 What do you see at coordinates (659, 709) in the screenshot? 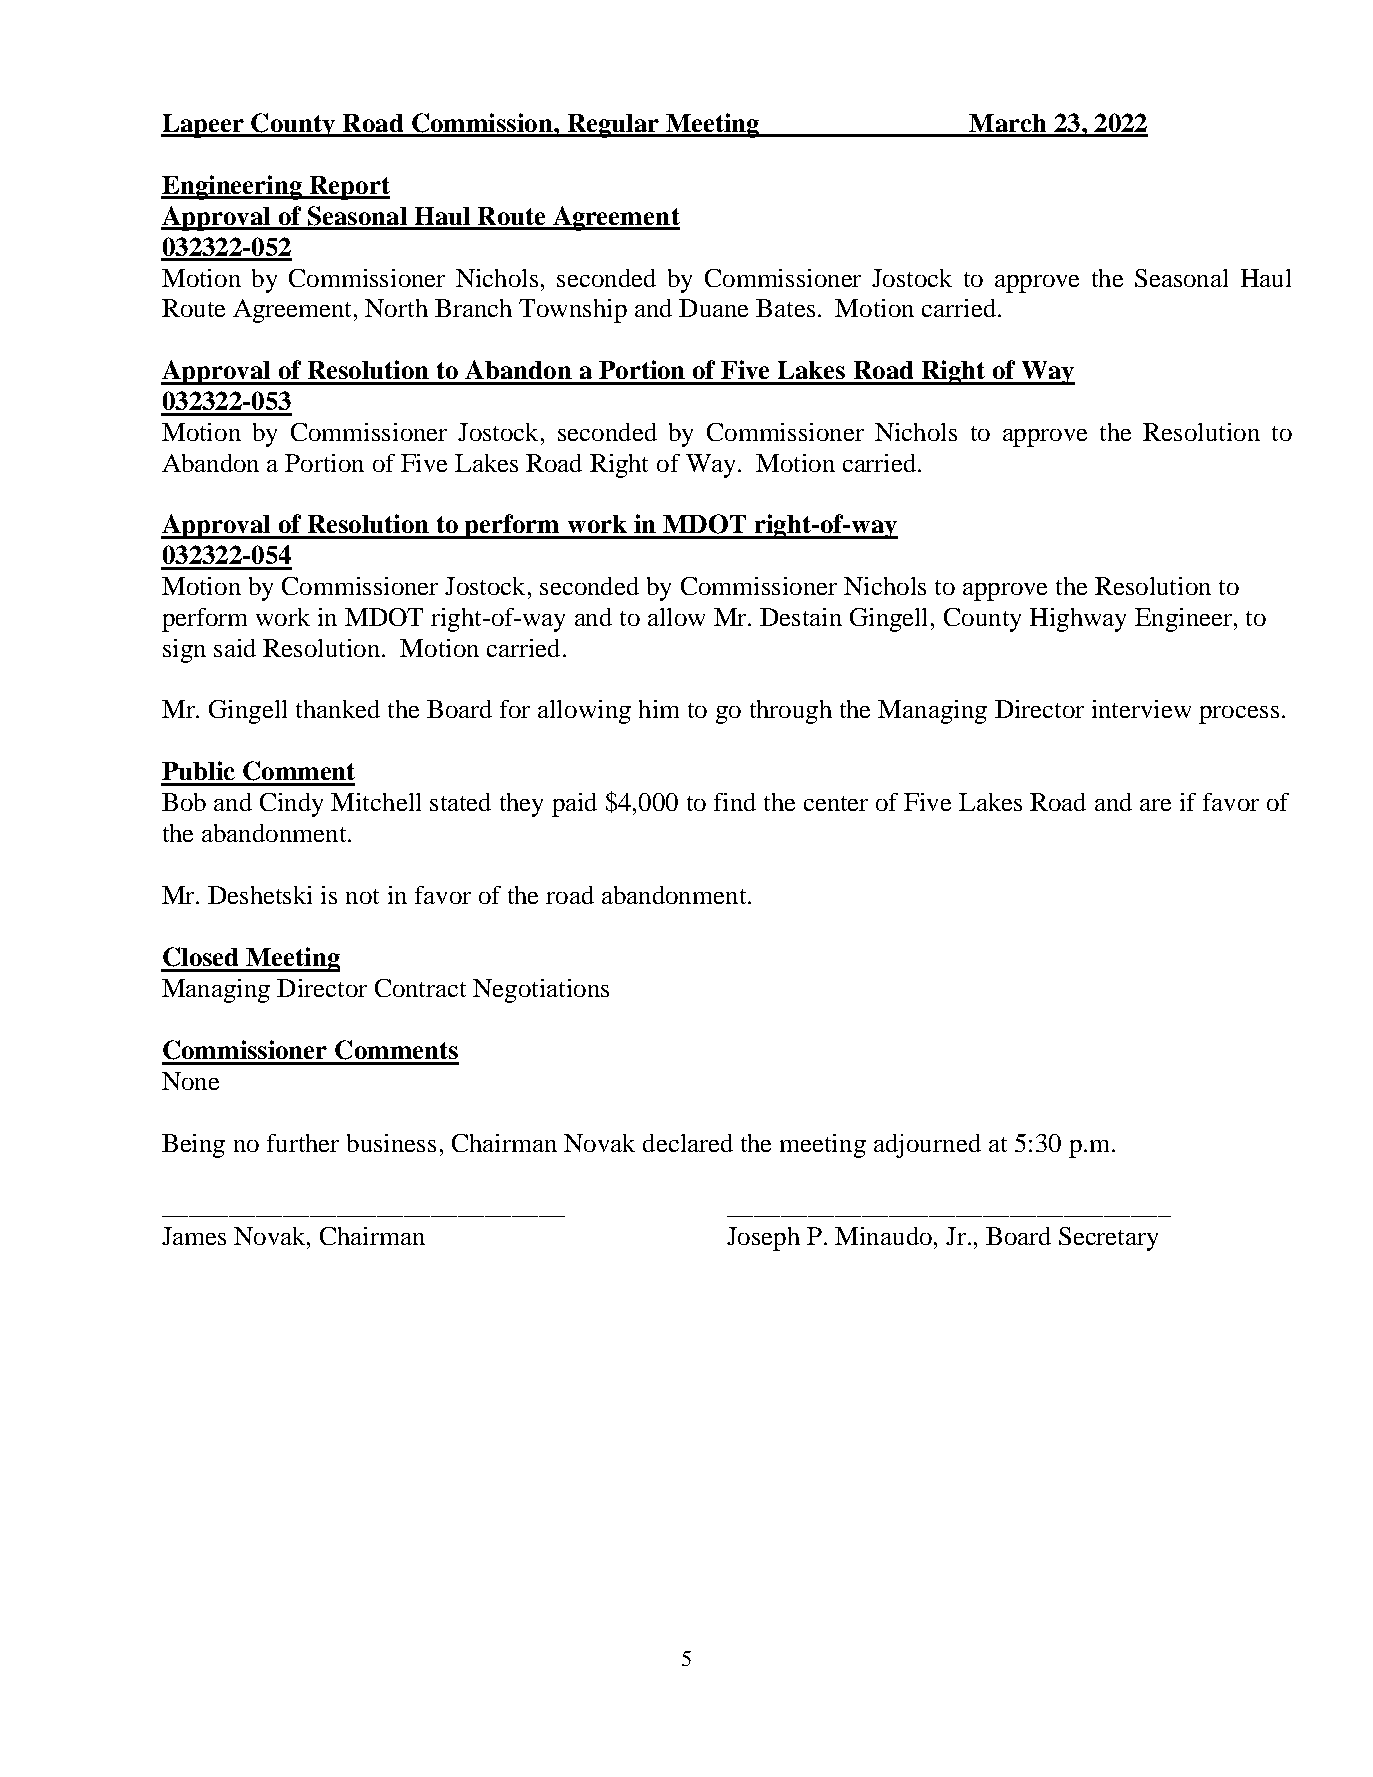
I see `him` at bounding box center [659, 709].
